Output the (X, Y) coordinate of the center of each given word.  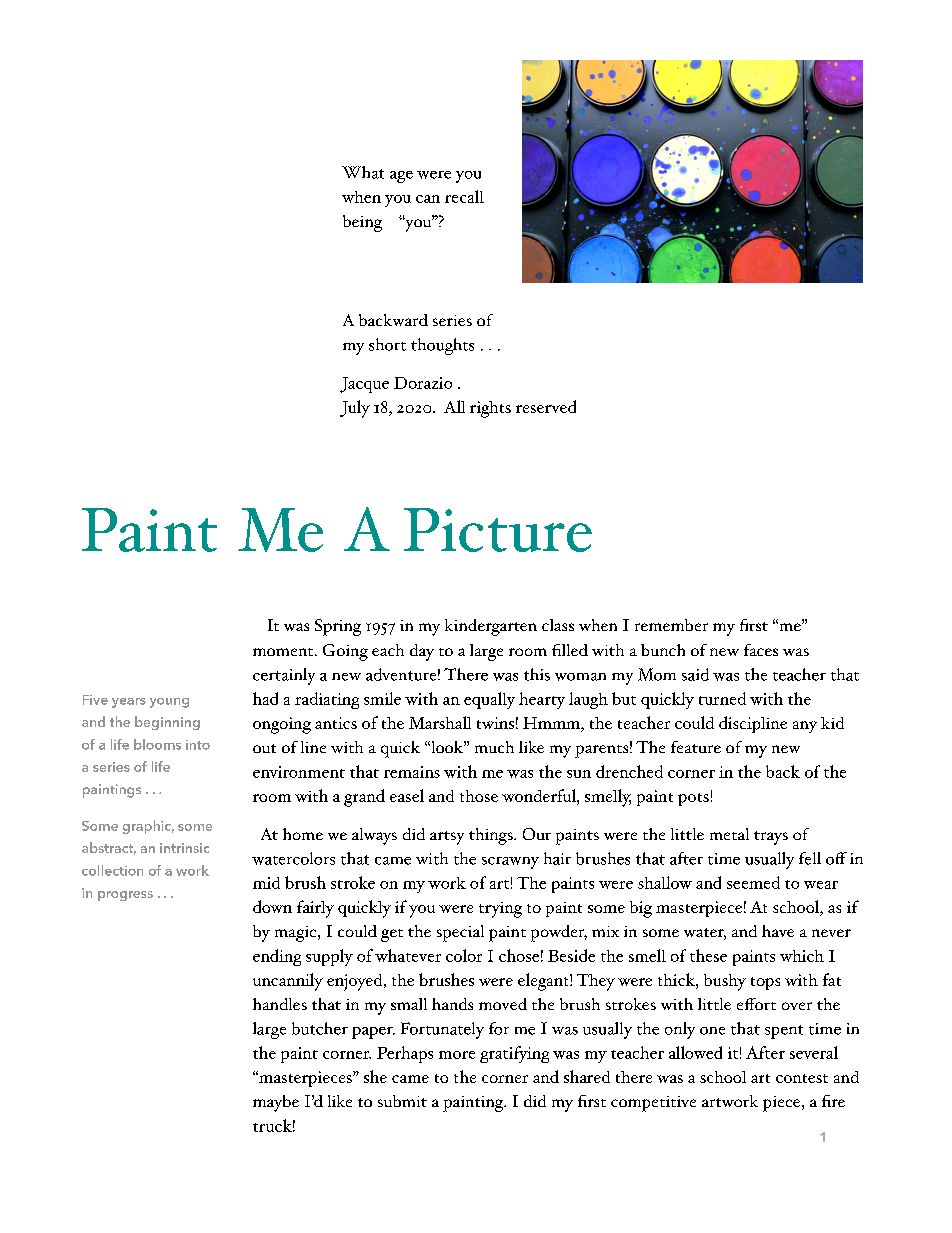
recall (464, 196)
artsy (447, 838)
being (362, 223)
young (169, 703)
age (401, 177)
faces (761, 650)
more (457, 1055)
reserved (546, 406)
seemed (753, 882)
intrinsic (184, 848)
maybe (276, 1103)
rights (490, 409)
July (355, 409)
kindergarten (491, 627)
